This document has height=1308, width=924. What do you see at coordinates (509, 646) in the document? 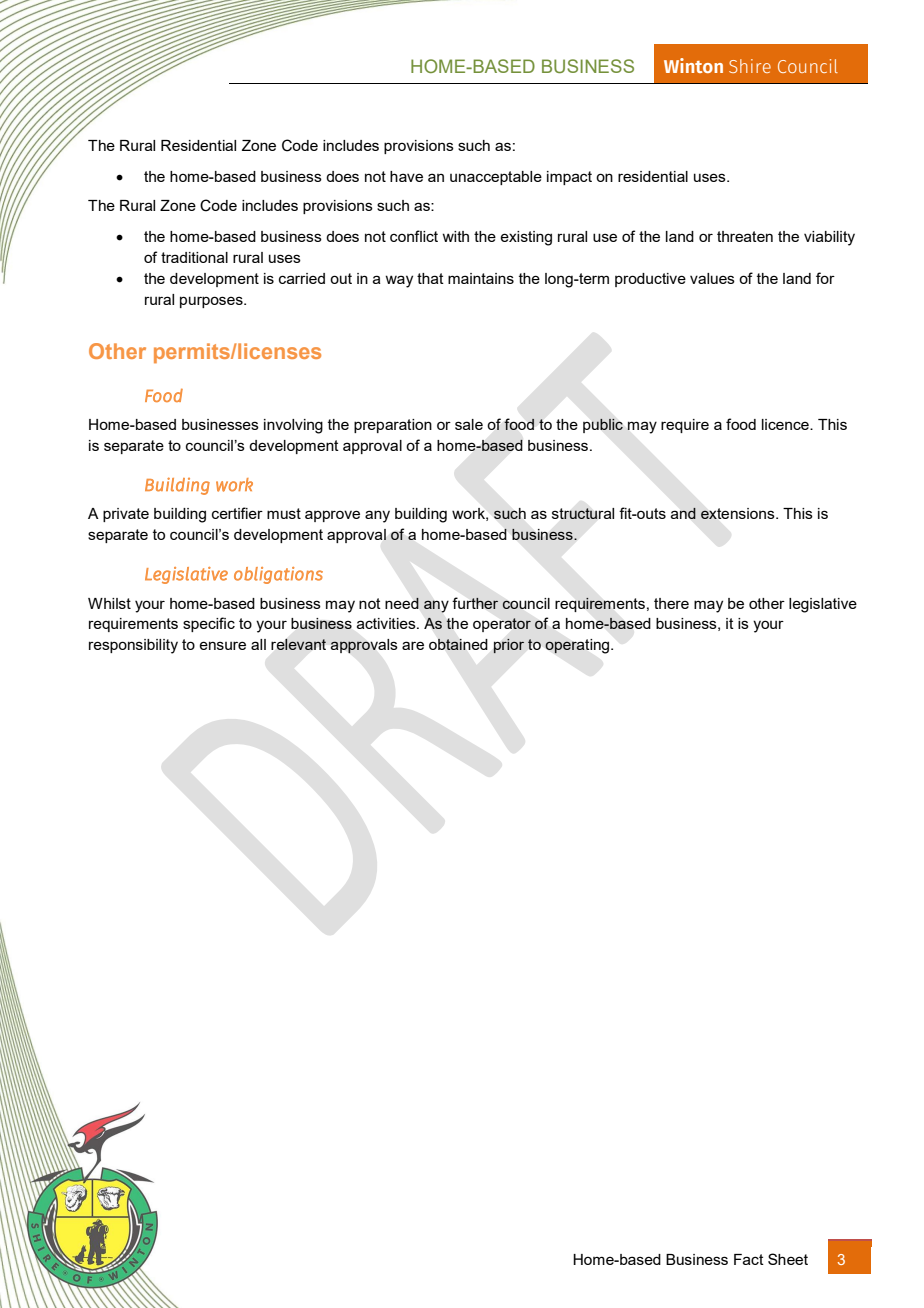
I see `prior` at bounding box center [509, 646].
